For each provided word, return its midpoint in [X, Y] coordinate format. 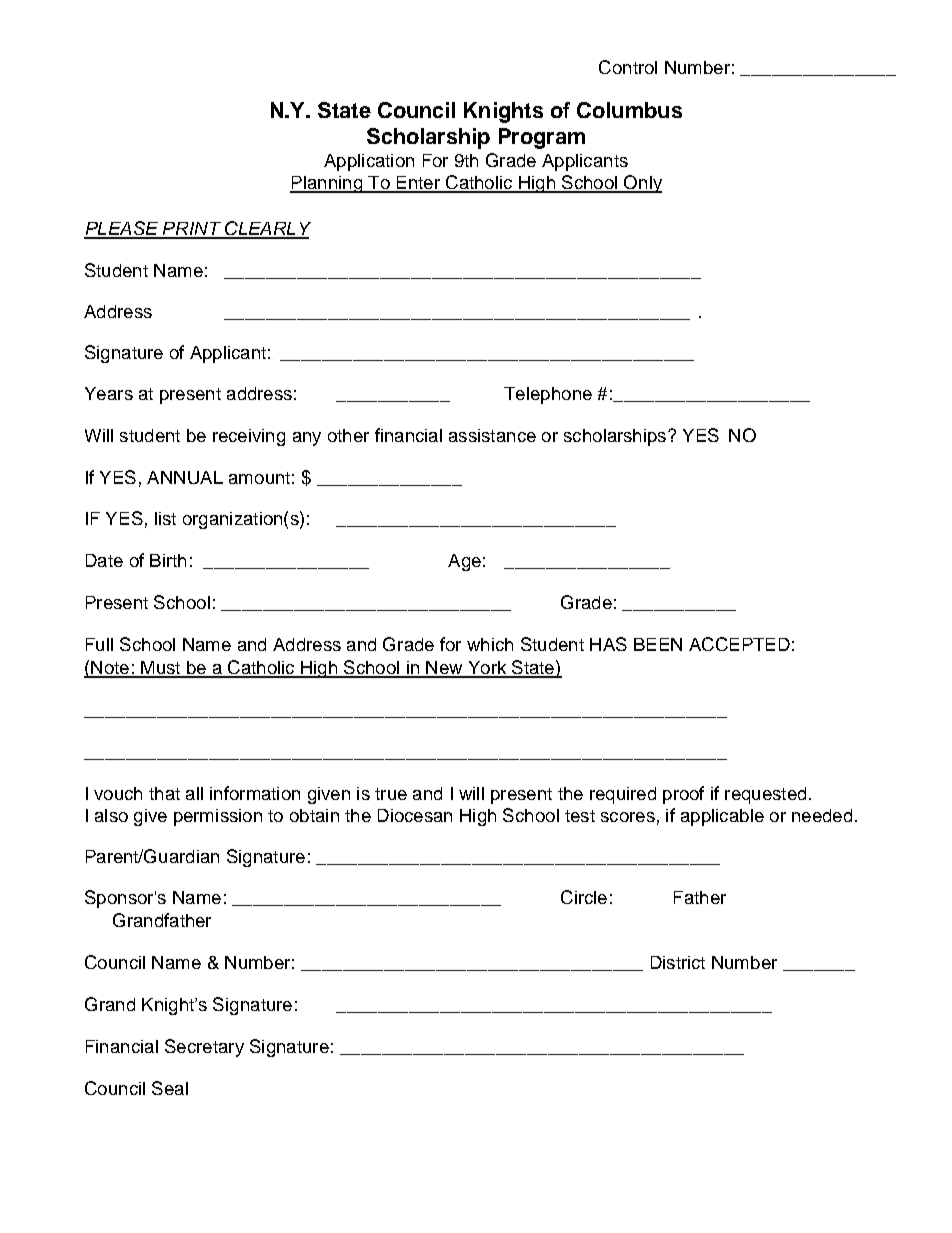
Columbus [629, 110]
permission [218, 817]
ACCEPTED [739, 644]
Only [642, 184]
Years [109, 393]
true [391, 794]
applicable [722, 817]
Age [464, 562]
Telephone [548, 395]
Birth [168, 560]
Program [542, 138]
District [678, 962]
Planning [327, 184]
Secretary [204, 1048]
